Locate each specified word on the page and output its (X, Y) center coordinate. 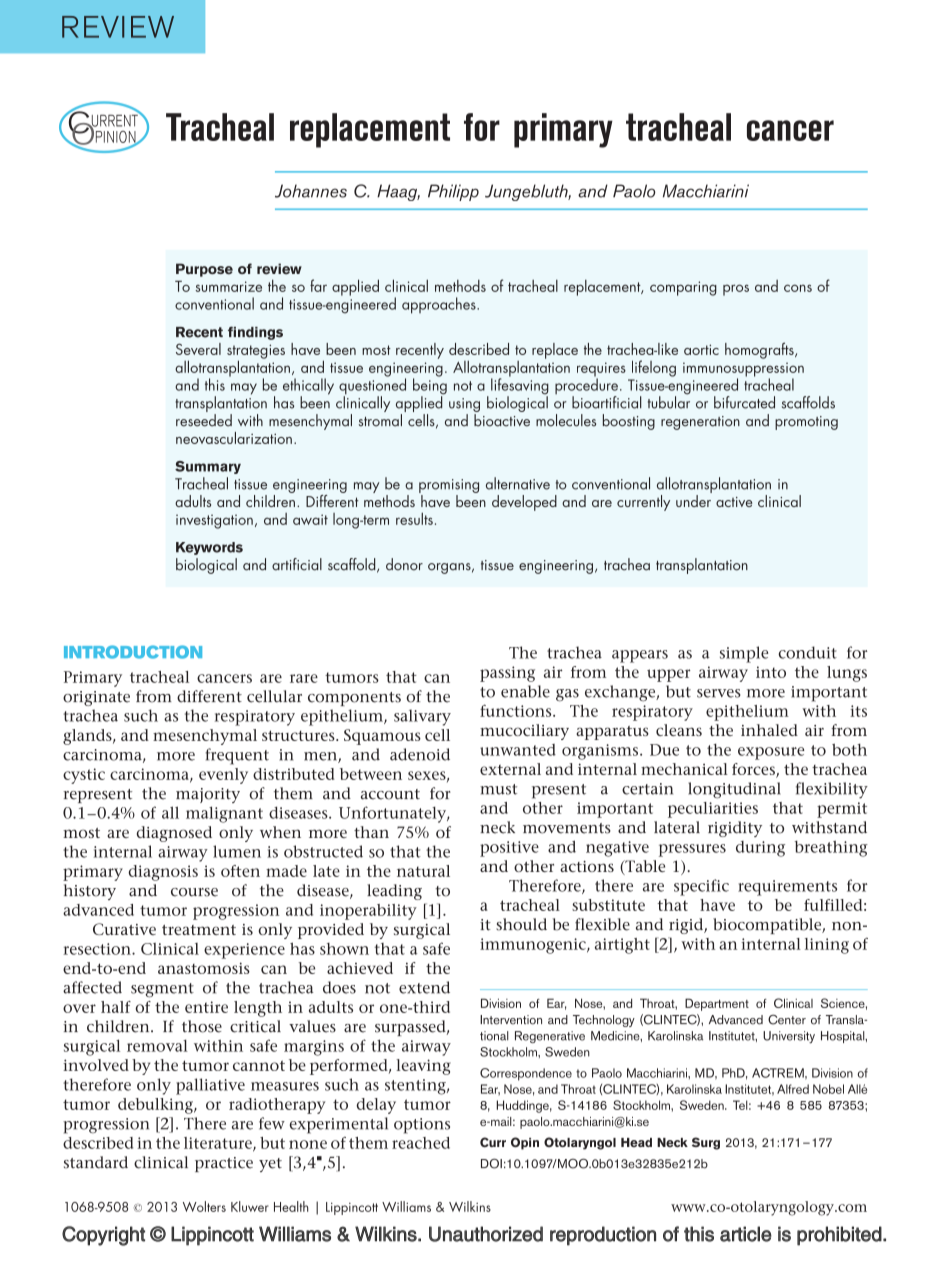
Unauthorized (486, 1234)
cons (798, 288)
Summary (208, 467)
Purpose (204, 270)
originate (96, 698)
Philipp (453, 192)
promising (449, 486)
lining (827, 946)
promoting (806, 423)
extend (424, 987)
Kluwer (250, 1206)
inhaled (769, 730)
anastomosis (204, 968)
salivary (422, 717)
